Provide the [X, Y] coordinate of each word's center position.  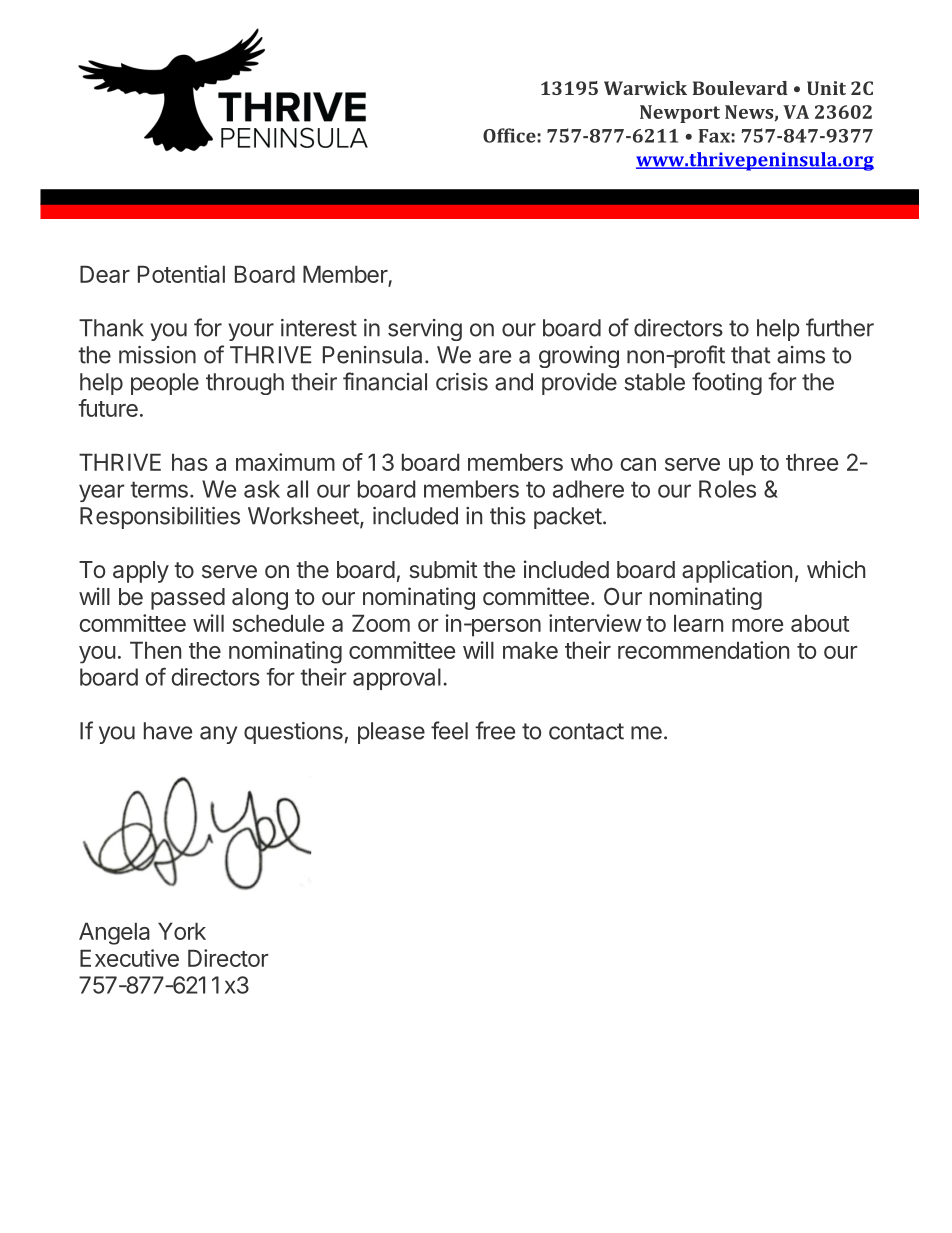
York [182, 931]
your [251, 332]
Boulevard [740, 88]
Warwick [645, 88]
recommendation [703, 650]
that [751, 355]
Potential [181, 274]
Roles [727, 489]
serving [425, 330]
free [495, 730]
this [508, 516]
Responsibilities [160, 518]
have [168, 731]
